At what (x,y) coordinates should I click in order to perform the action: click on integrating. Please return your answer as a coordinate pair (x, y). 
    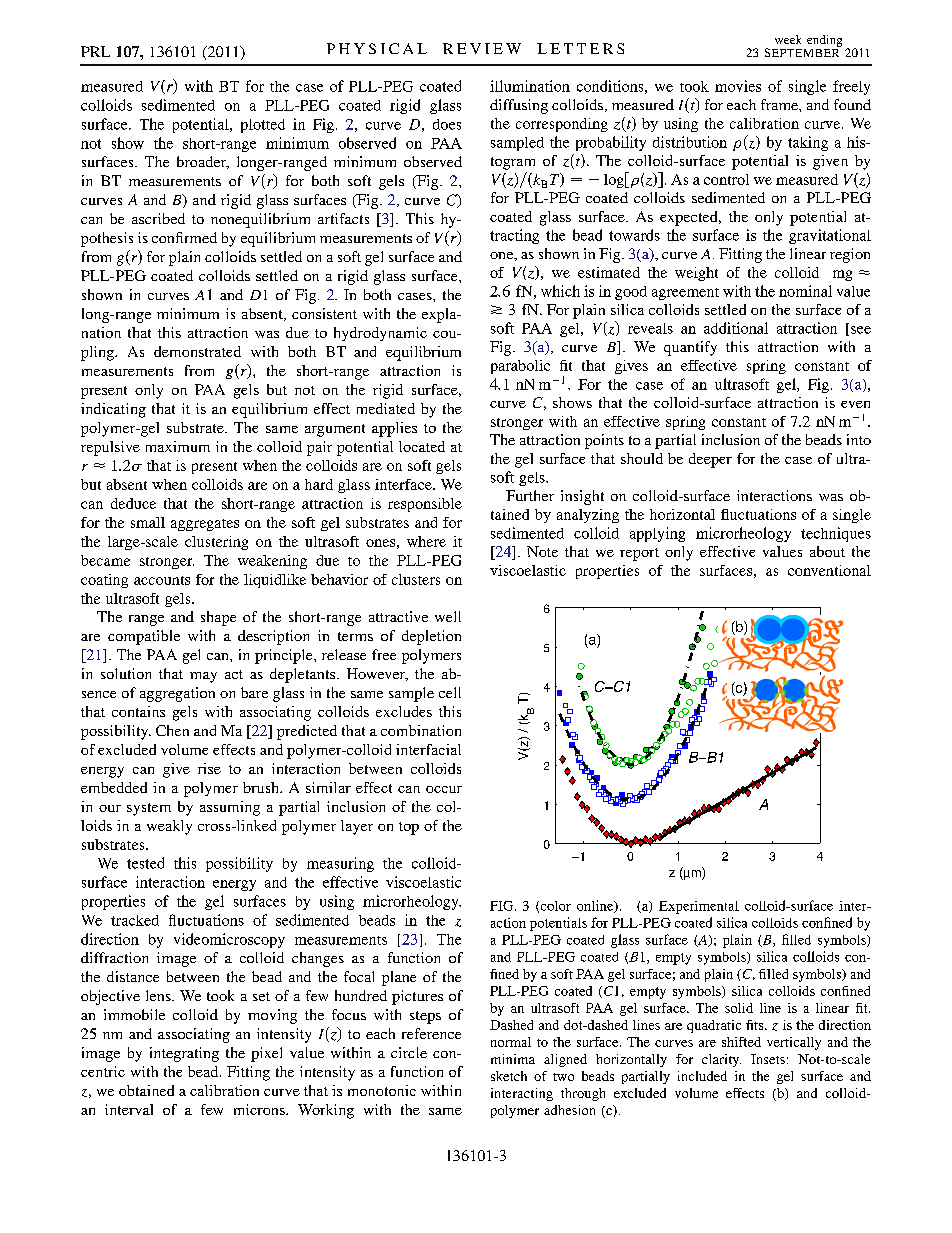
    Looking at the image, I should click on (184, 1054).
